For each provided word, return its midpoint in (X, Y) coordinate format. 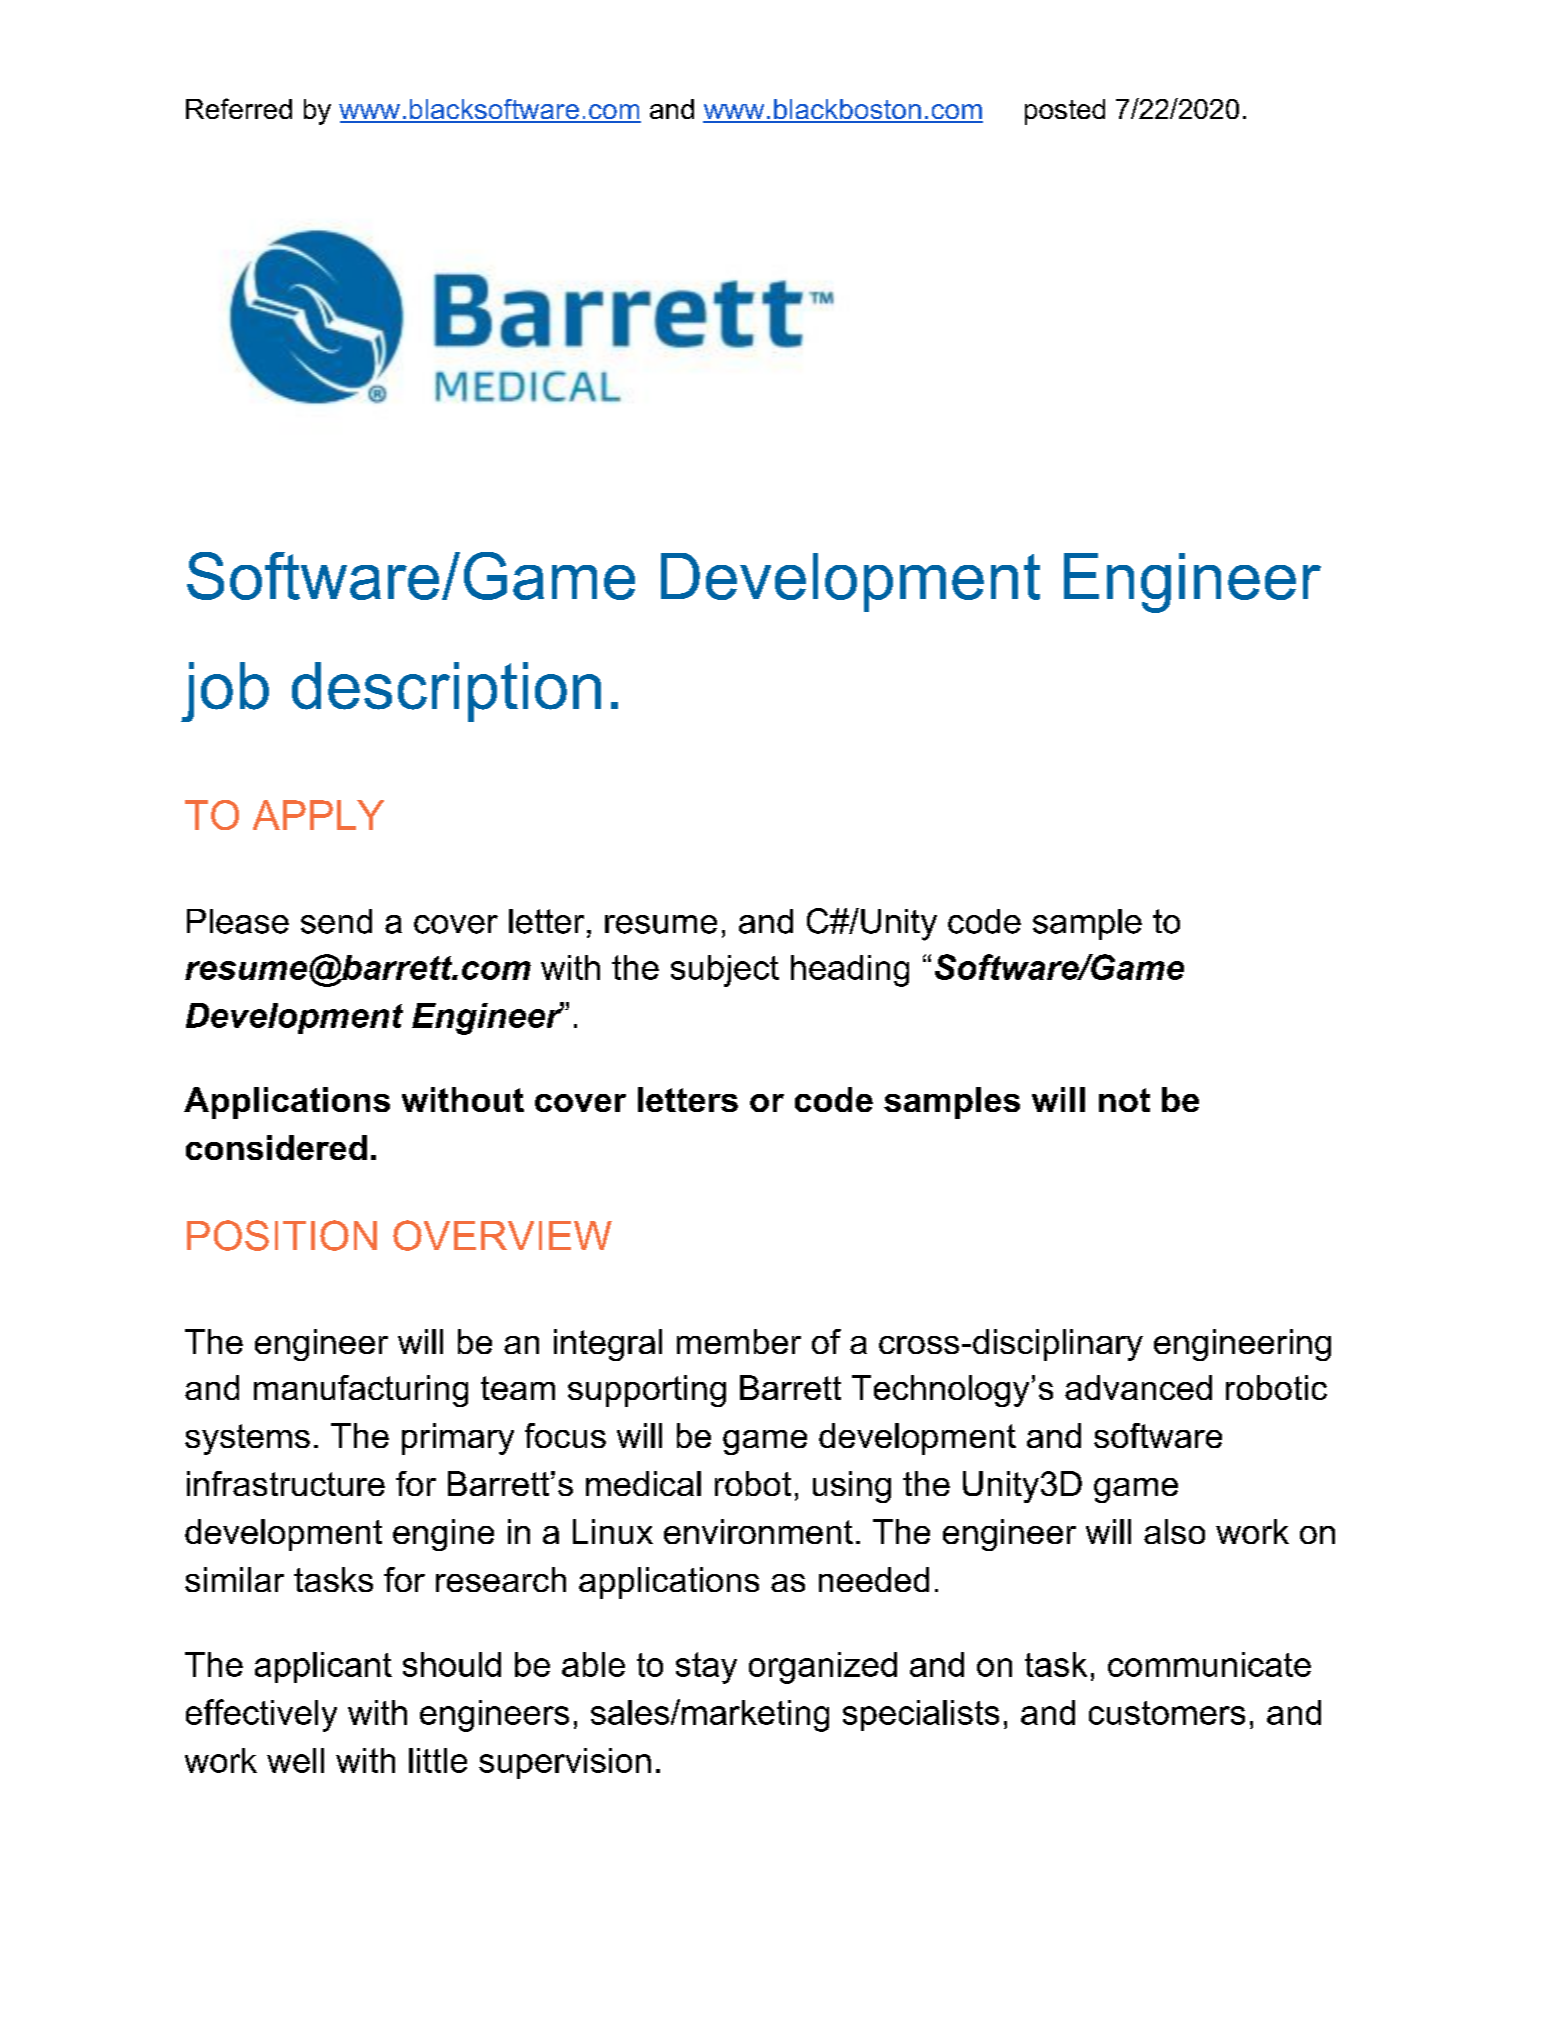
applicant (323, 1667)
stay (706, 1668)
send (336, 921)
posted (1065, 112)
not (1124, 1100)
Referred (239, 108)
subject (725, 971)
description (446, 692)
